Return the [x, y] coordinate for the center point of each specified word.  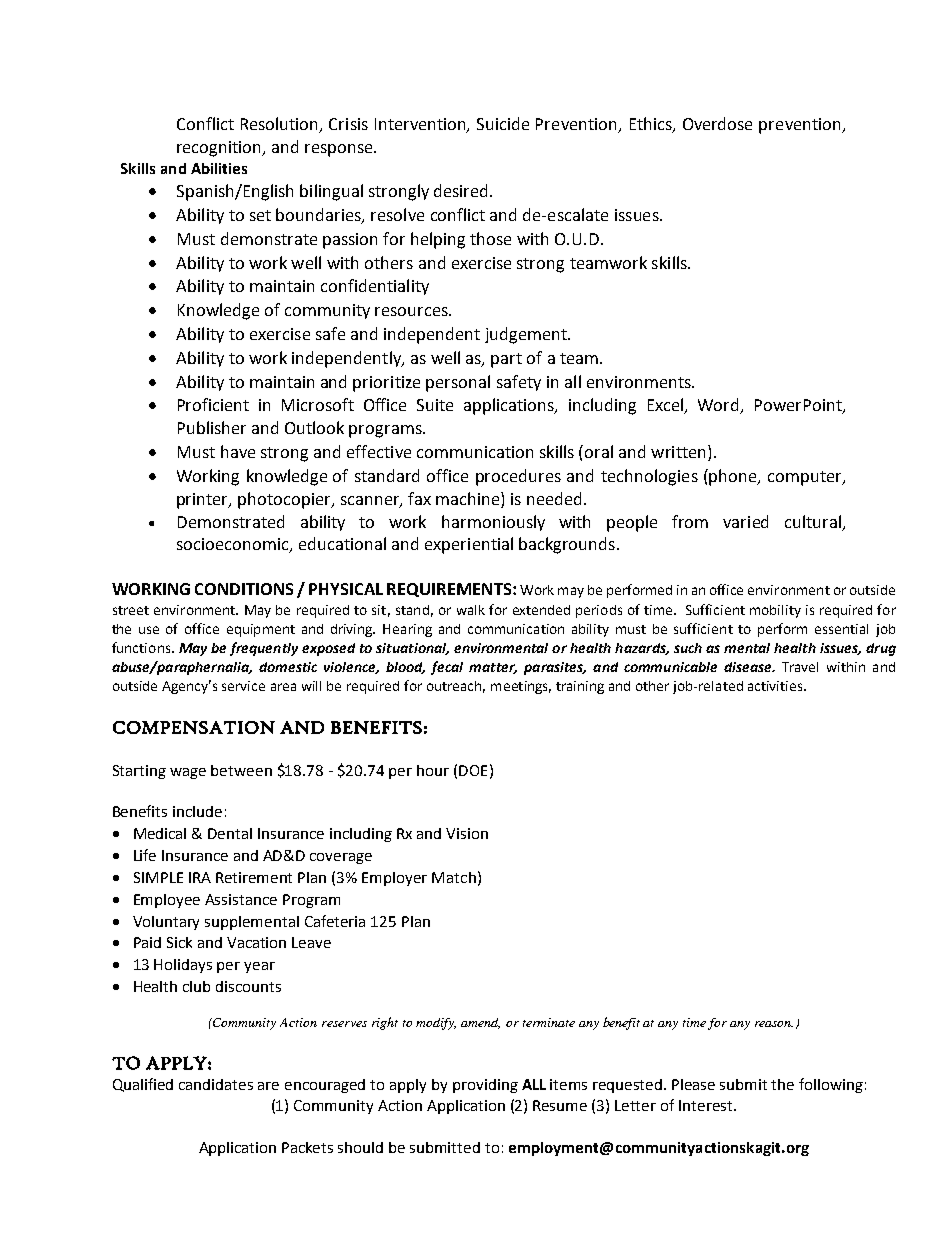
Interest [707, 1105]
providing [485, 1086]
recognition [220, 149]
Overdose [717, 123]
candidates [216, 1084]
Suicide [503, 123]
